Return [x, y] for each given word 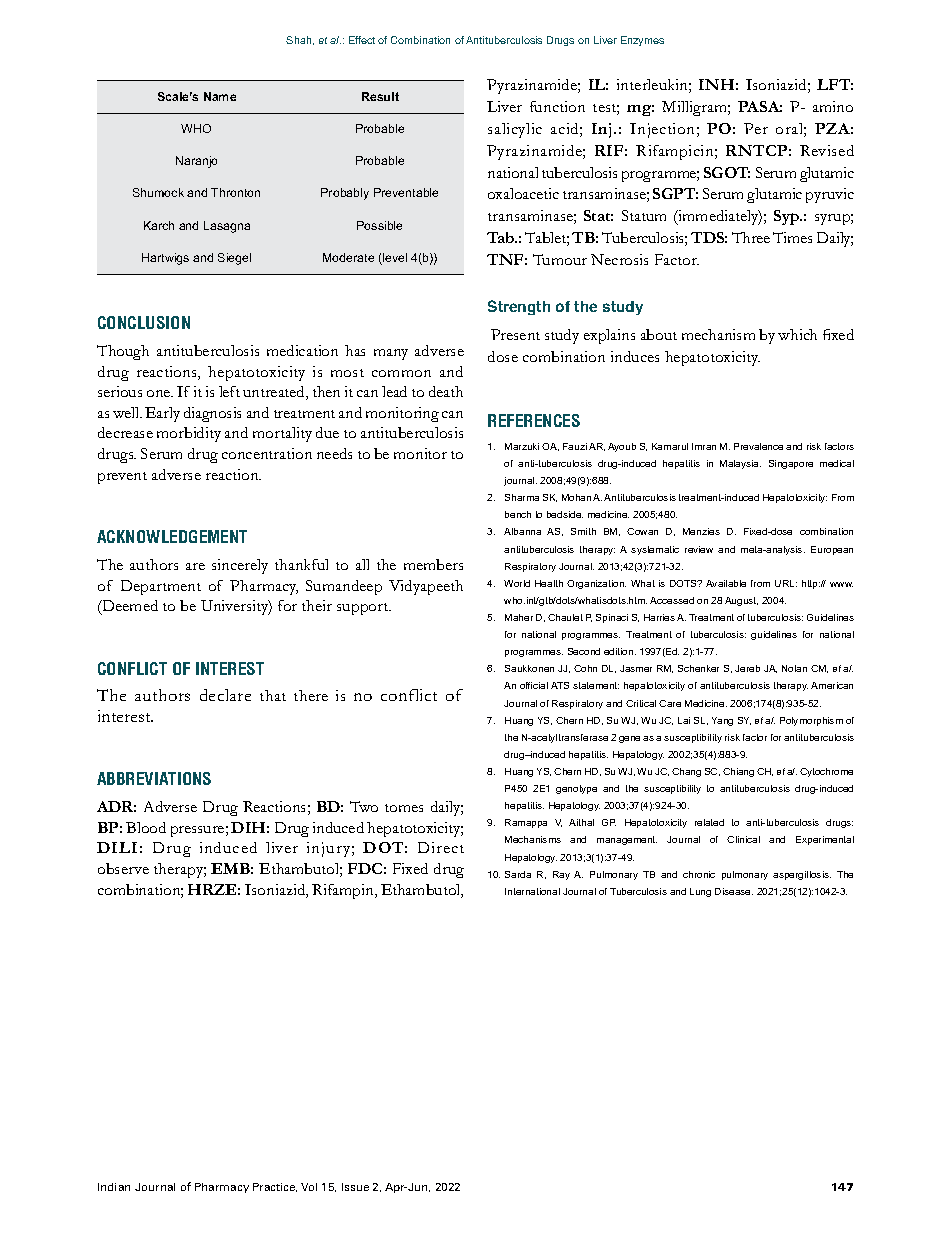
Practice [275, 1187]
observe [123, 868]
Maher [519, 617]
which [797, 334]
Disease [734, 891]
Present [515, 334]
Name [220, 96]
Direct [441, 847]
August [741, 601]
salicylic [515, 130]
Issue [355, 1187]
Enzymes [642, 41]
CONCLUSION [144, 322]
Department [161, 587]
